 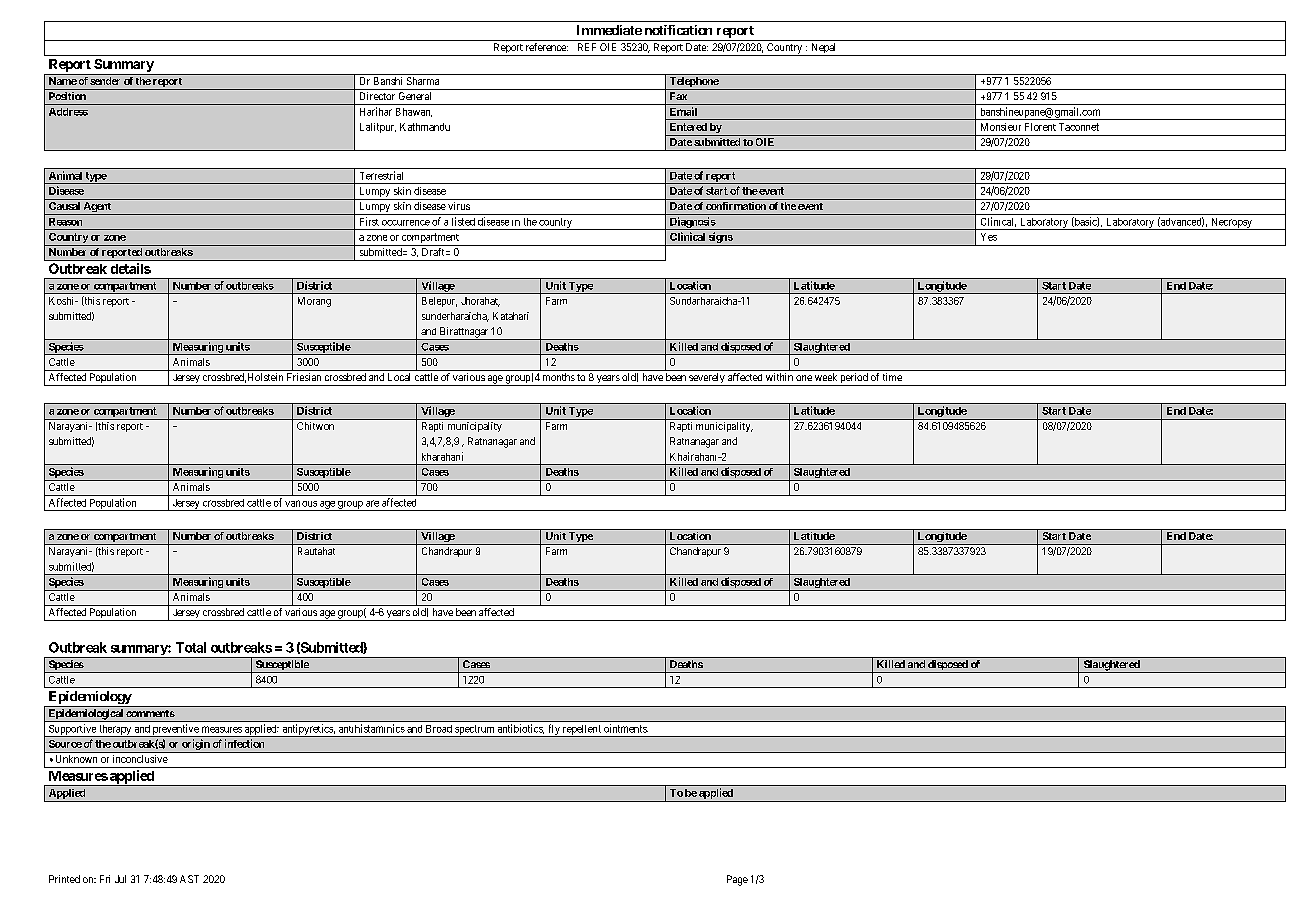 I want to click on Florent, so click(x=1040, y=127).
